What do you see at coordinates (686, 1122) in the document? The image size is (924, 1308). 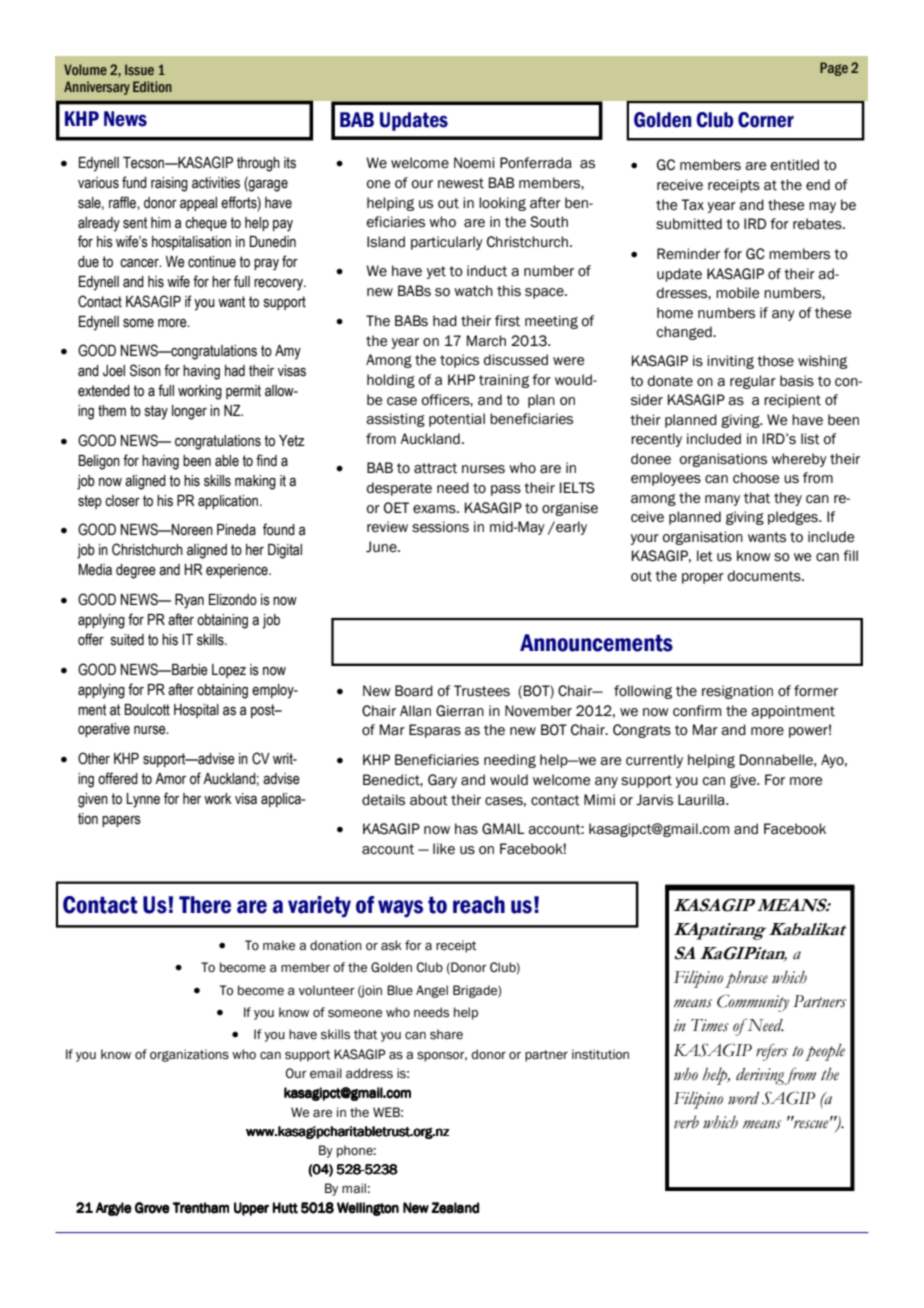 I see `verb` at bounding box center [686, 1122].
